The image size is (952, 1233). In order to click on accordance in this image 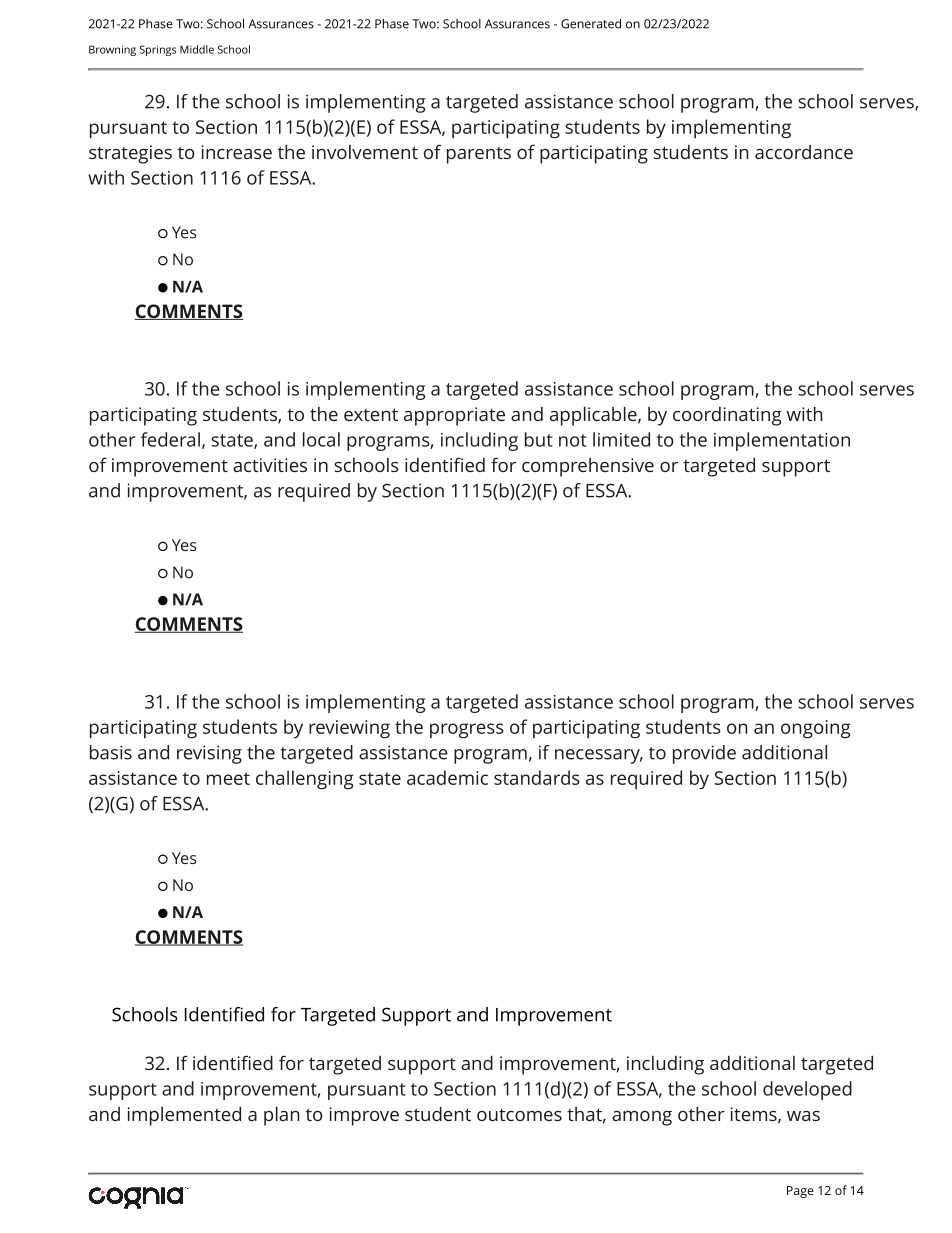, I will do `click(804, 152)`.
